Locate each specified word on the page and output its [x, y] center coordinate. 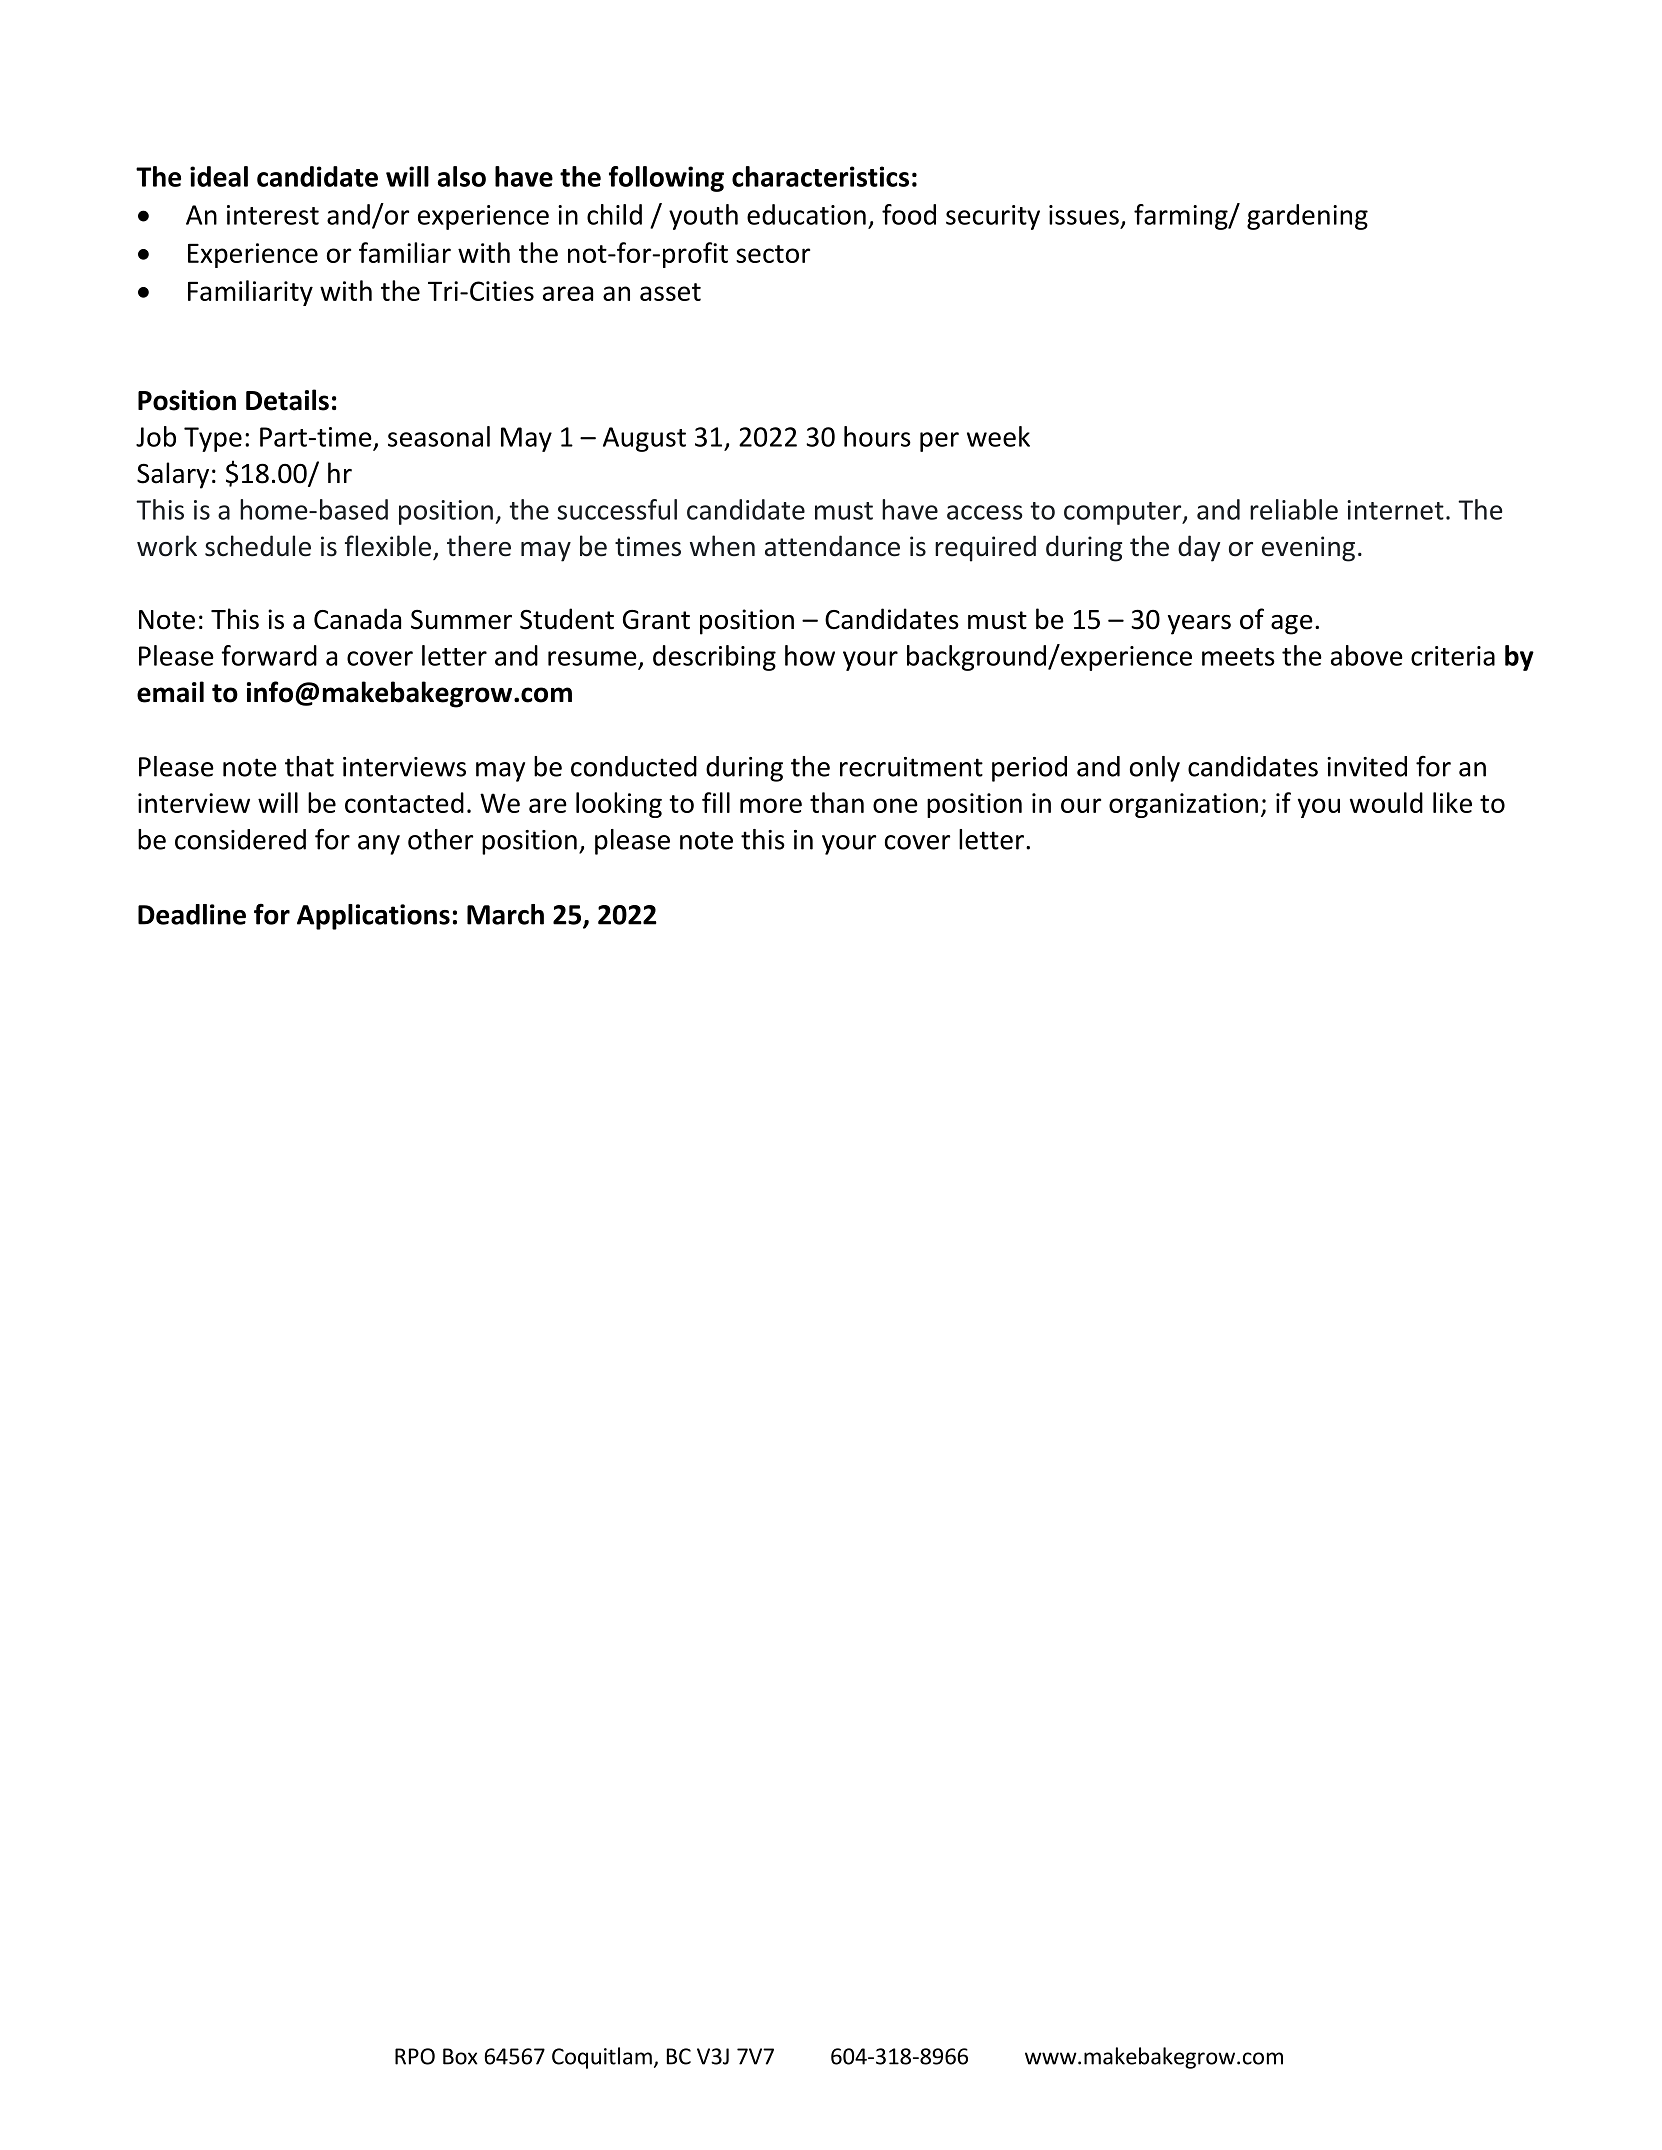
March [505, 914]
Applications [373, 917]
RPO [415, 2056]
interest [273, 215]
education [806, 214]
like [1452, 802]
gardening [1307, 217]
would [1386, 802]
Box [460, 2056]
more [771, 805]
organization [1183, 805]
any [379, 845]
